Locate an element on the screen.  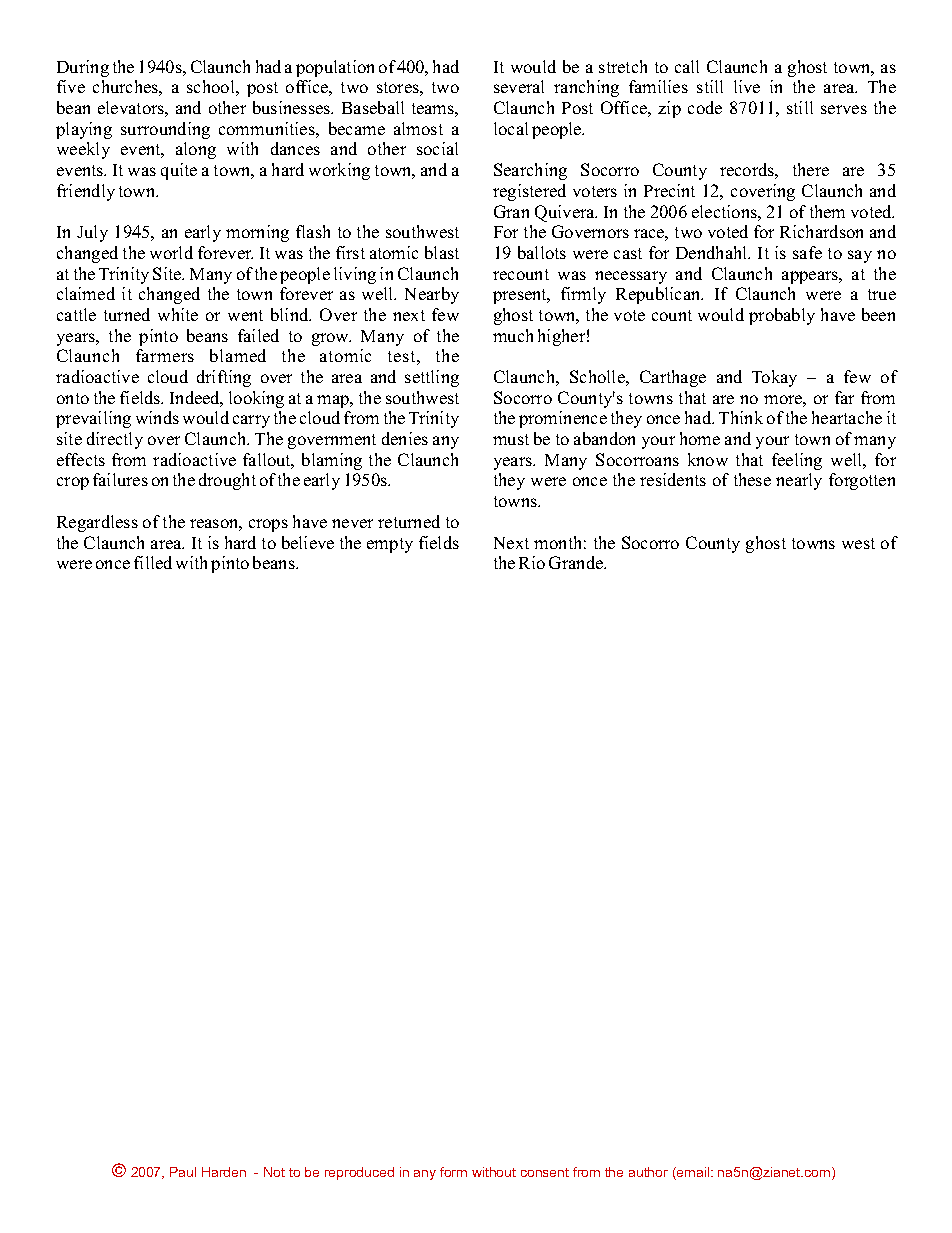
email is located at coordinates (693, 1173).
